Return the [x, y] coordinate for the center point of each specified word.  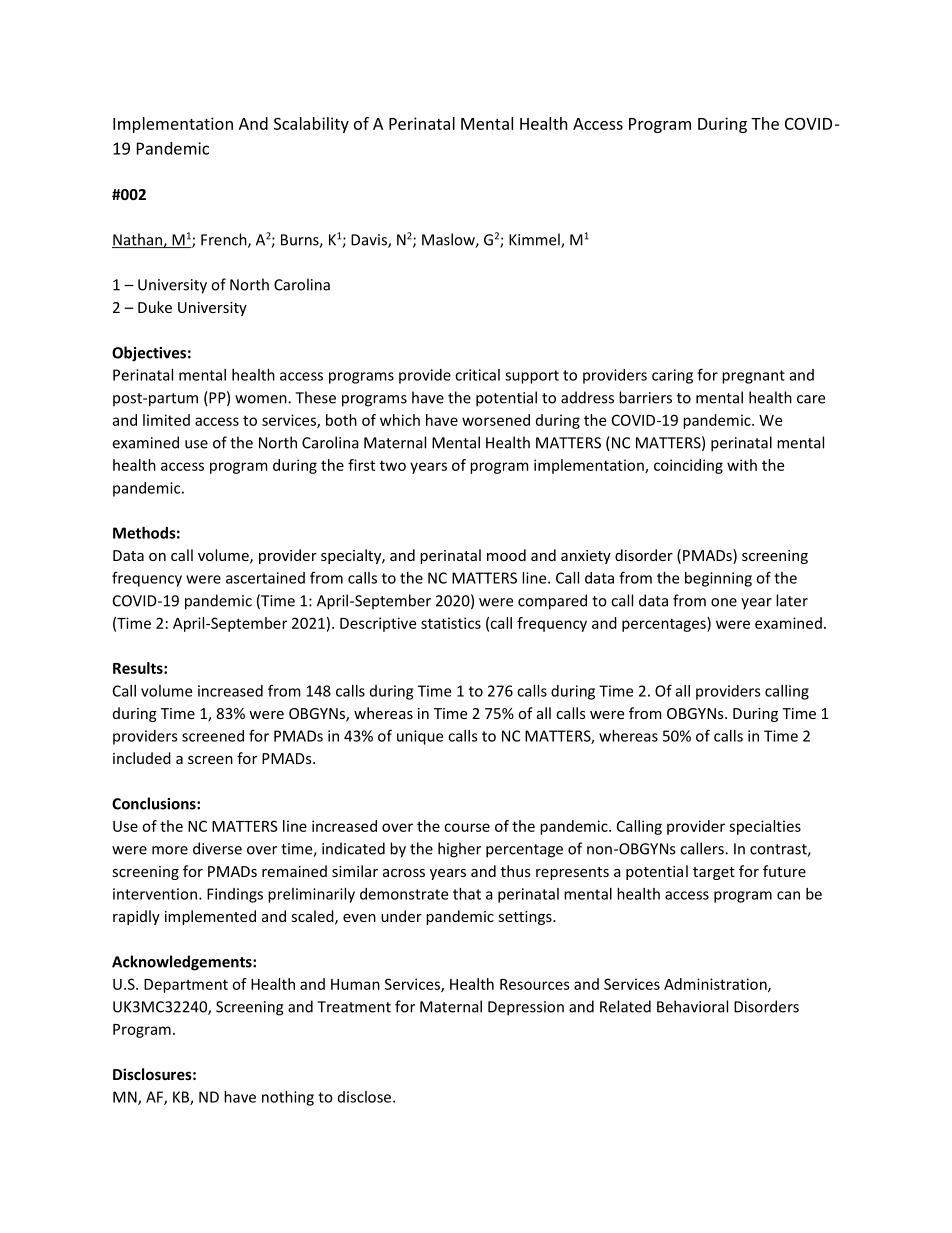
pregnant [753, 377]
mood [506, 555]
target [714, 873]
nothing [288, 1098]
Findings [235, 895]
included [142, 758]
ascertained [265, 578]
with [742, 465]
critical [477, 375]
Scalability [311, 125]
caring [672, 376]
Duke [155, 307]
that [467, 894]
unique [420, 737]
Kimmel [535, 240]
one [724, 602]
